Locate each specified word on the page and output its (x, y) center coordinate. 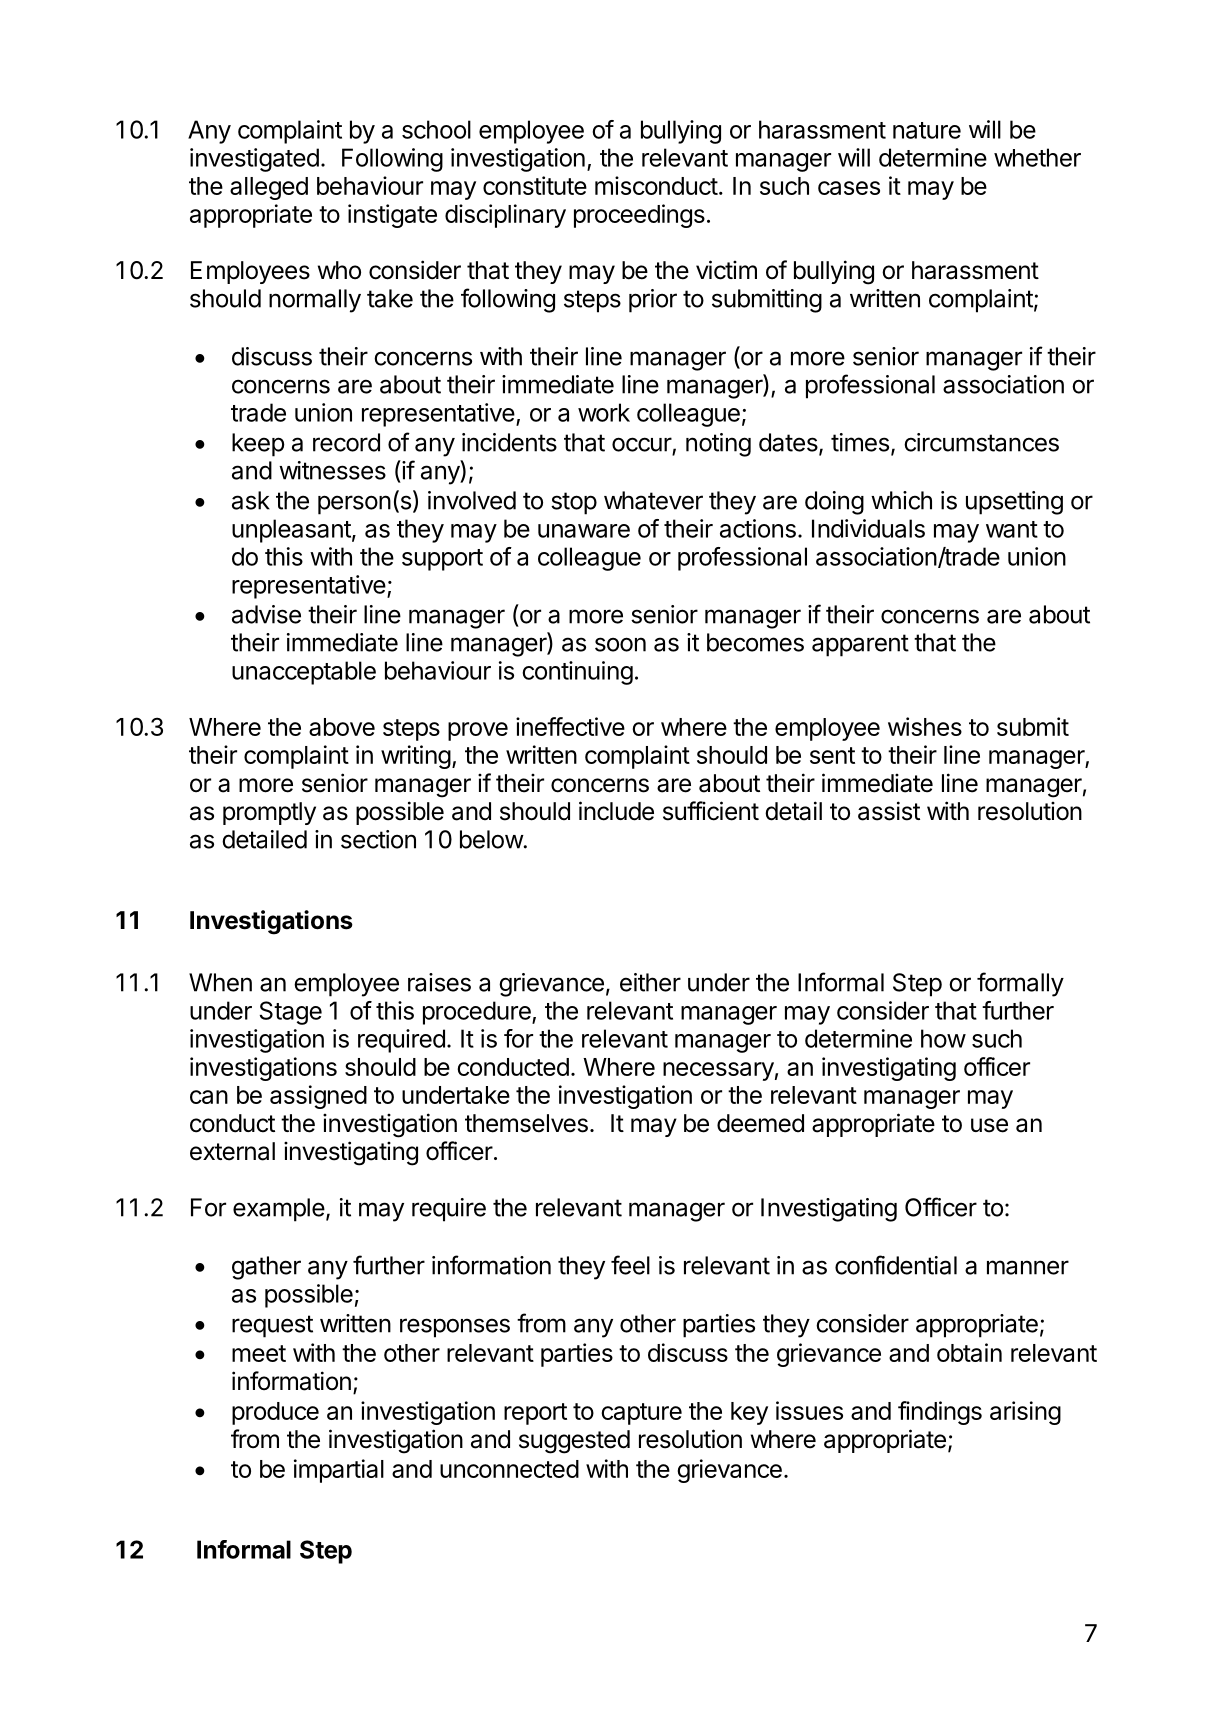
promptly (269, 813)
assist (889, 811)
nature (927, 130)
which (901, 500)
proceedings (639, 216)
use (989, 1125)
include (616, 811)
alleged (269, 188)
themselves (526, 1123)
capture (641, 1414)
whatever (653, 500)
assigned (318, 1097)
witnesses (332, 470)
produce (275, 1413)
